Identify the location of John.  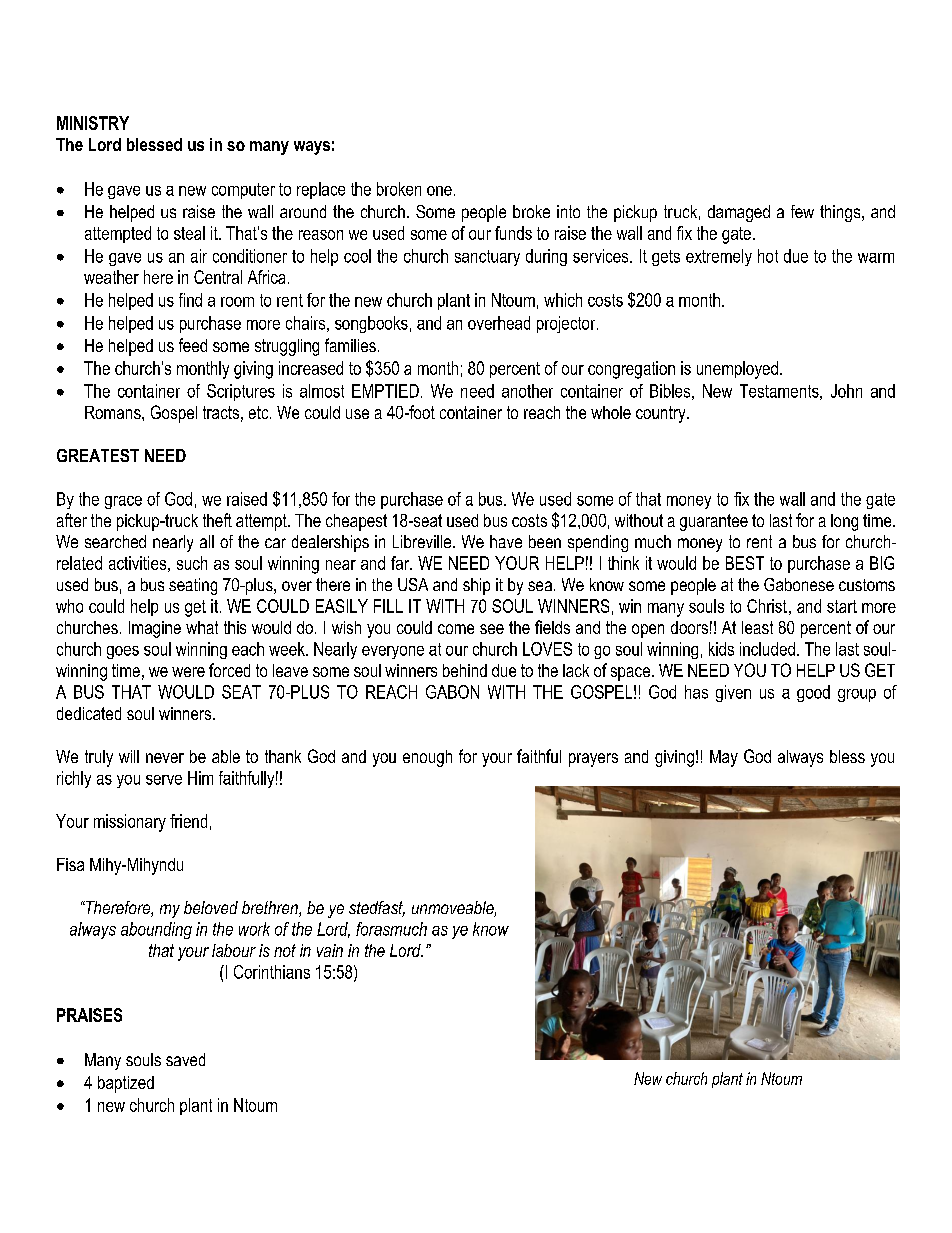
(846, 391).
